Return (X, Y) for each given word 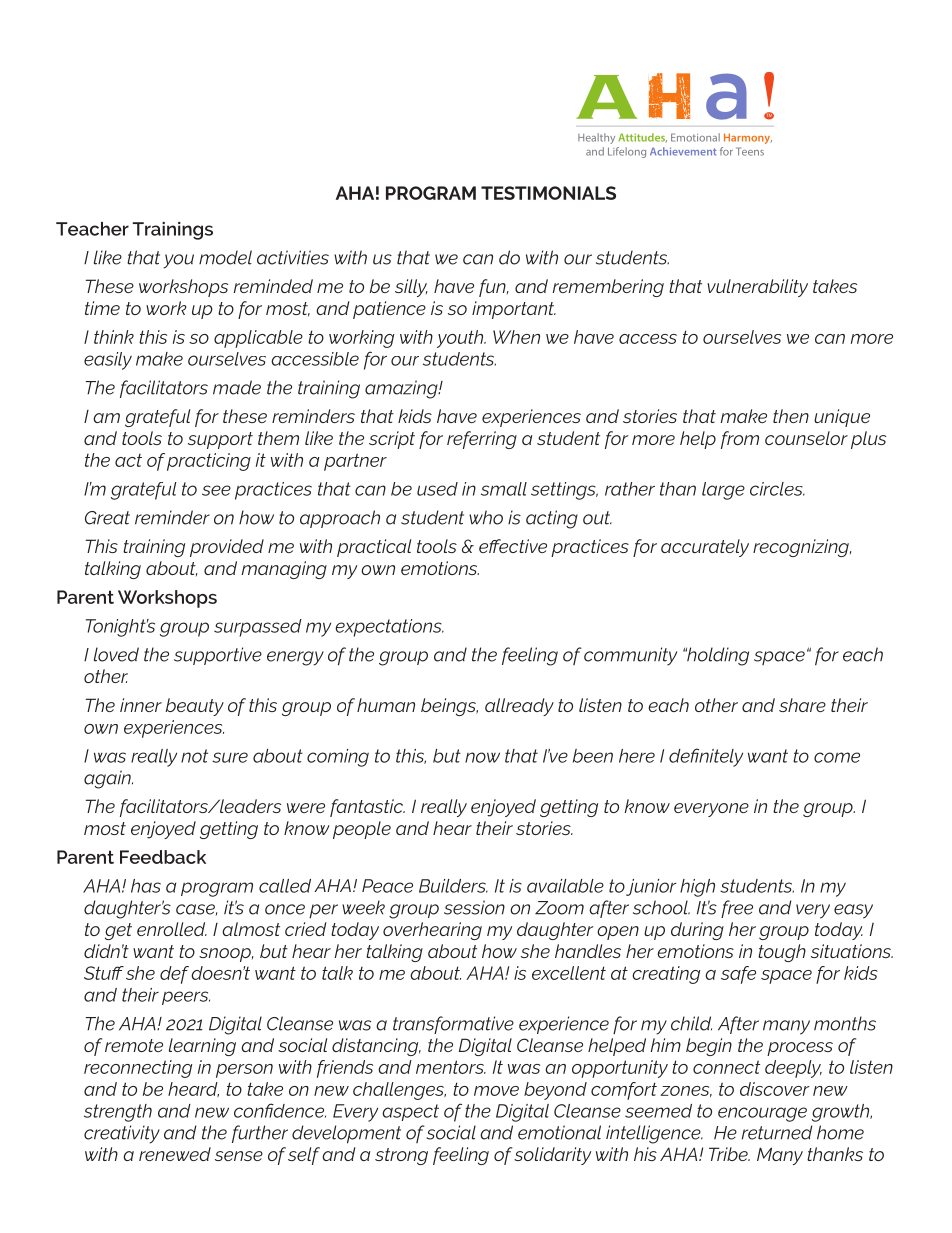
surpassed (258, 628)
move (496, 1091)
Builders (453, 886)
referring (482, 440)
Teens (750, 151)
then (791, 416)
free (737, 909)
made (237, 387)
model (225, 257)
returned (777, 1132)
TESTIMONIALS (548, 193)
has (146, 886)
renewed (175, 1154)
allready (519, 707)
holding (717, 656)
